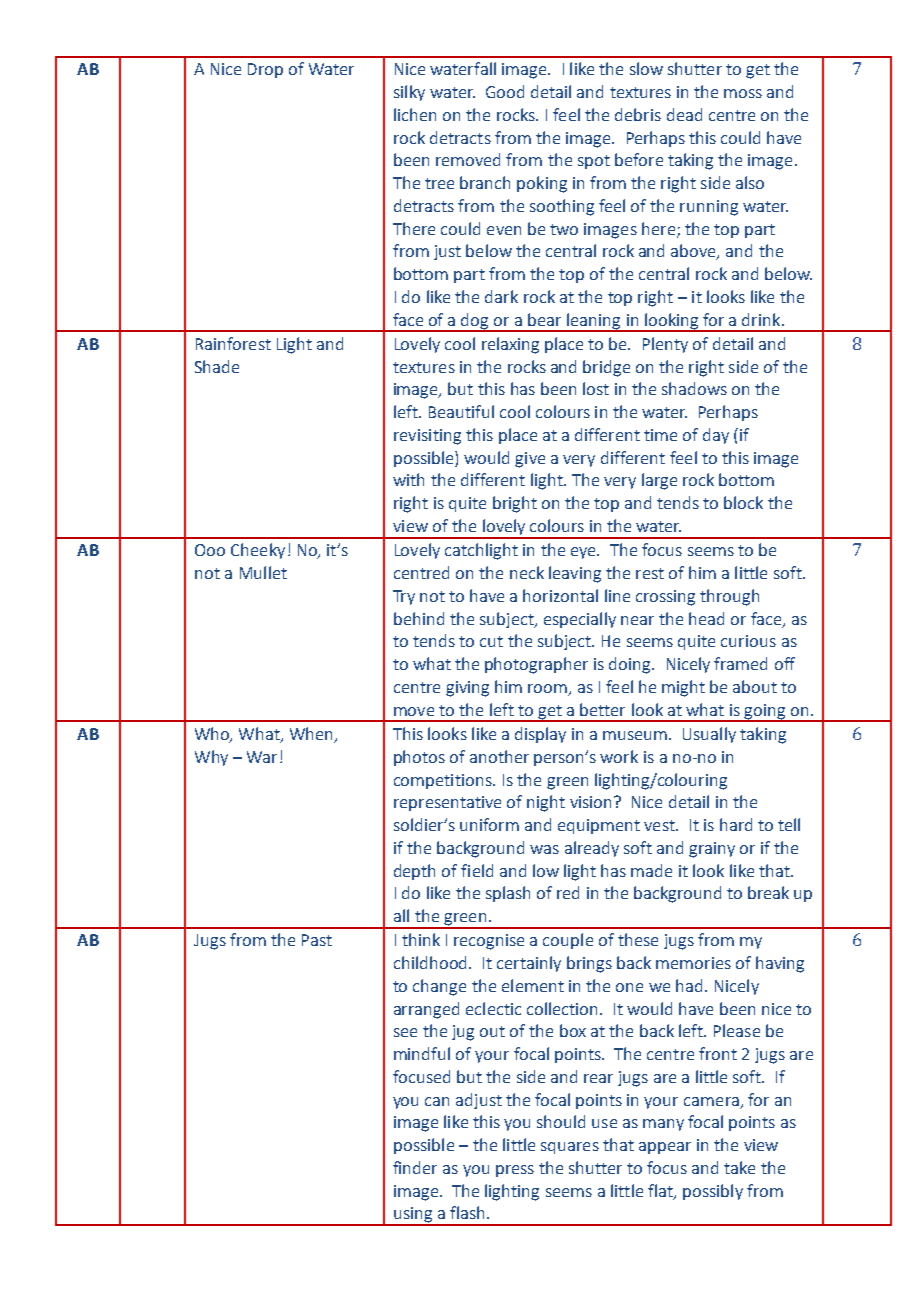  I want to click on hard, so click(736, 824).
